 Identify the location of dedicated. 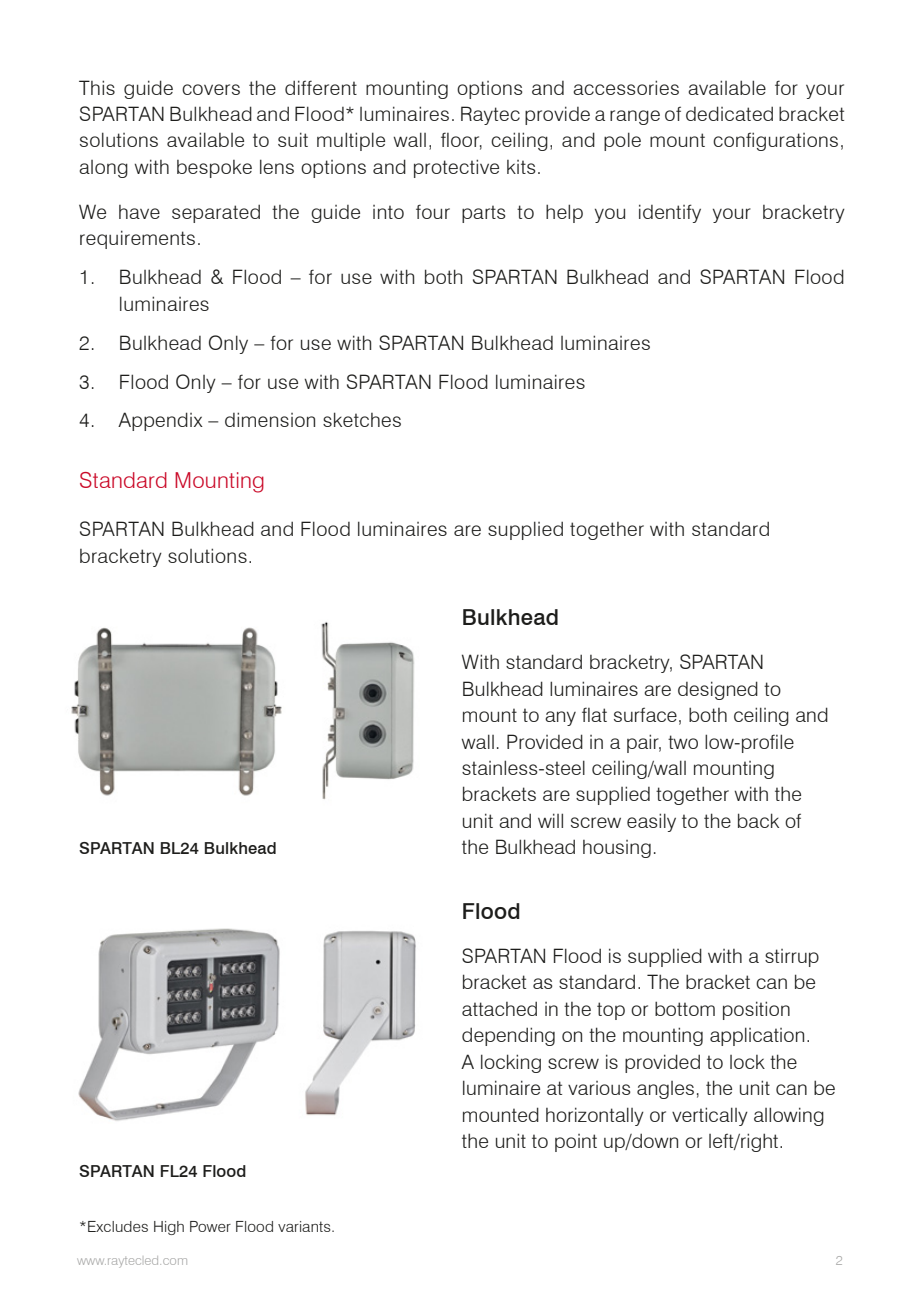
(729, 113).
